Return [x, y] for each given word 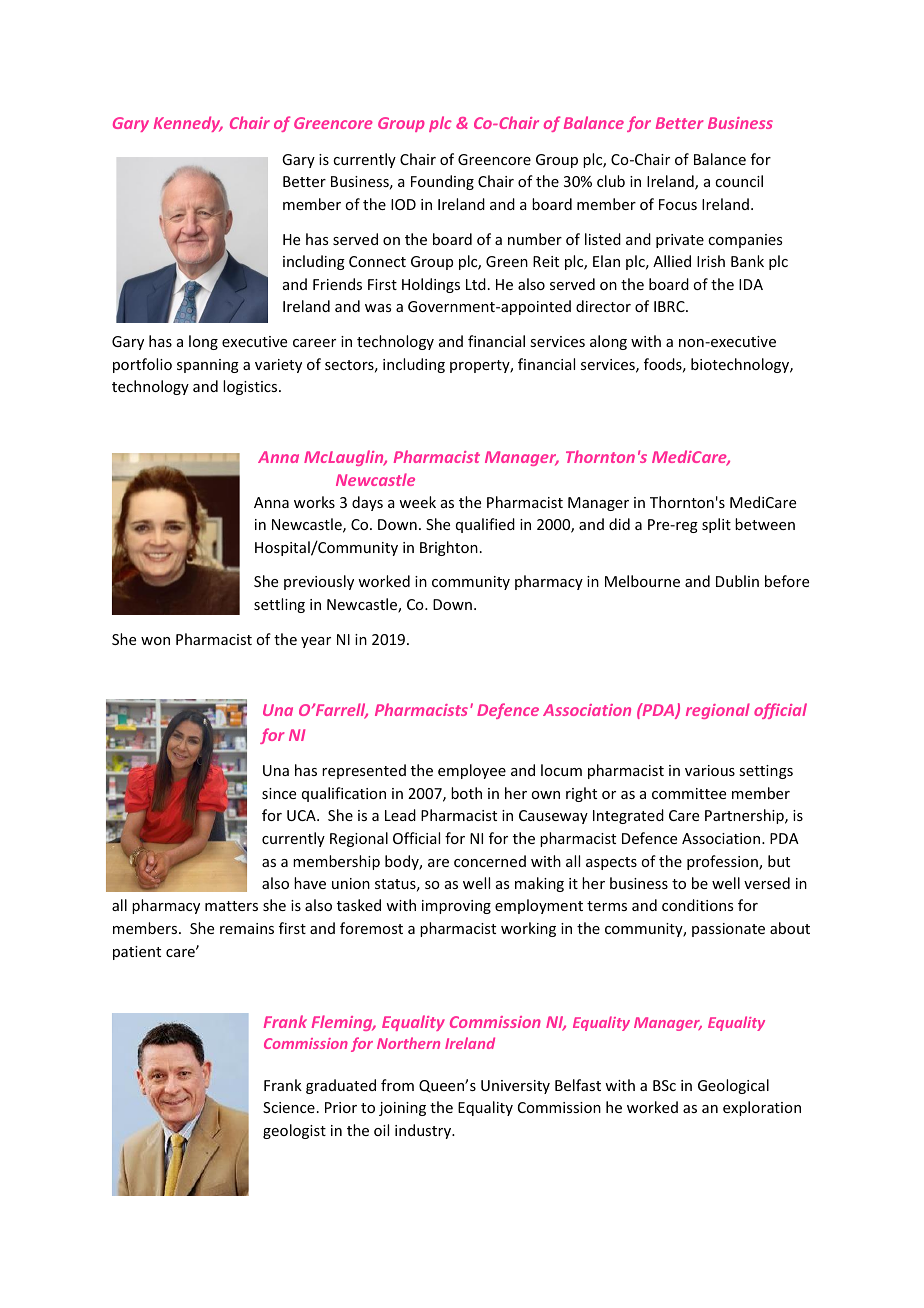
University [515, 1087]
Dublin [737, 581]
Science [289, 1107]
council [739, 181]
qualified [485, 525]
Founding [442, 182]
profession [723, 862]
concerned [490, 861]
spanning [208, 366]
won [155, 641]
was [378, 308]
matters [231, 906]
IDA [751, 284]
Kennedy [188, 124]
